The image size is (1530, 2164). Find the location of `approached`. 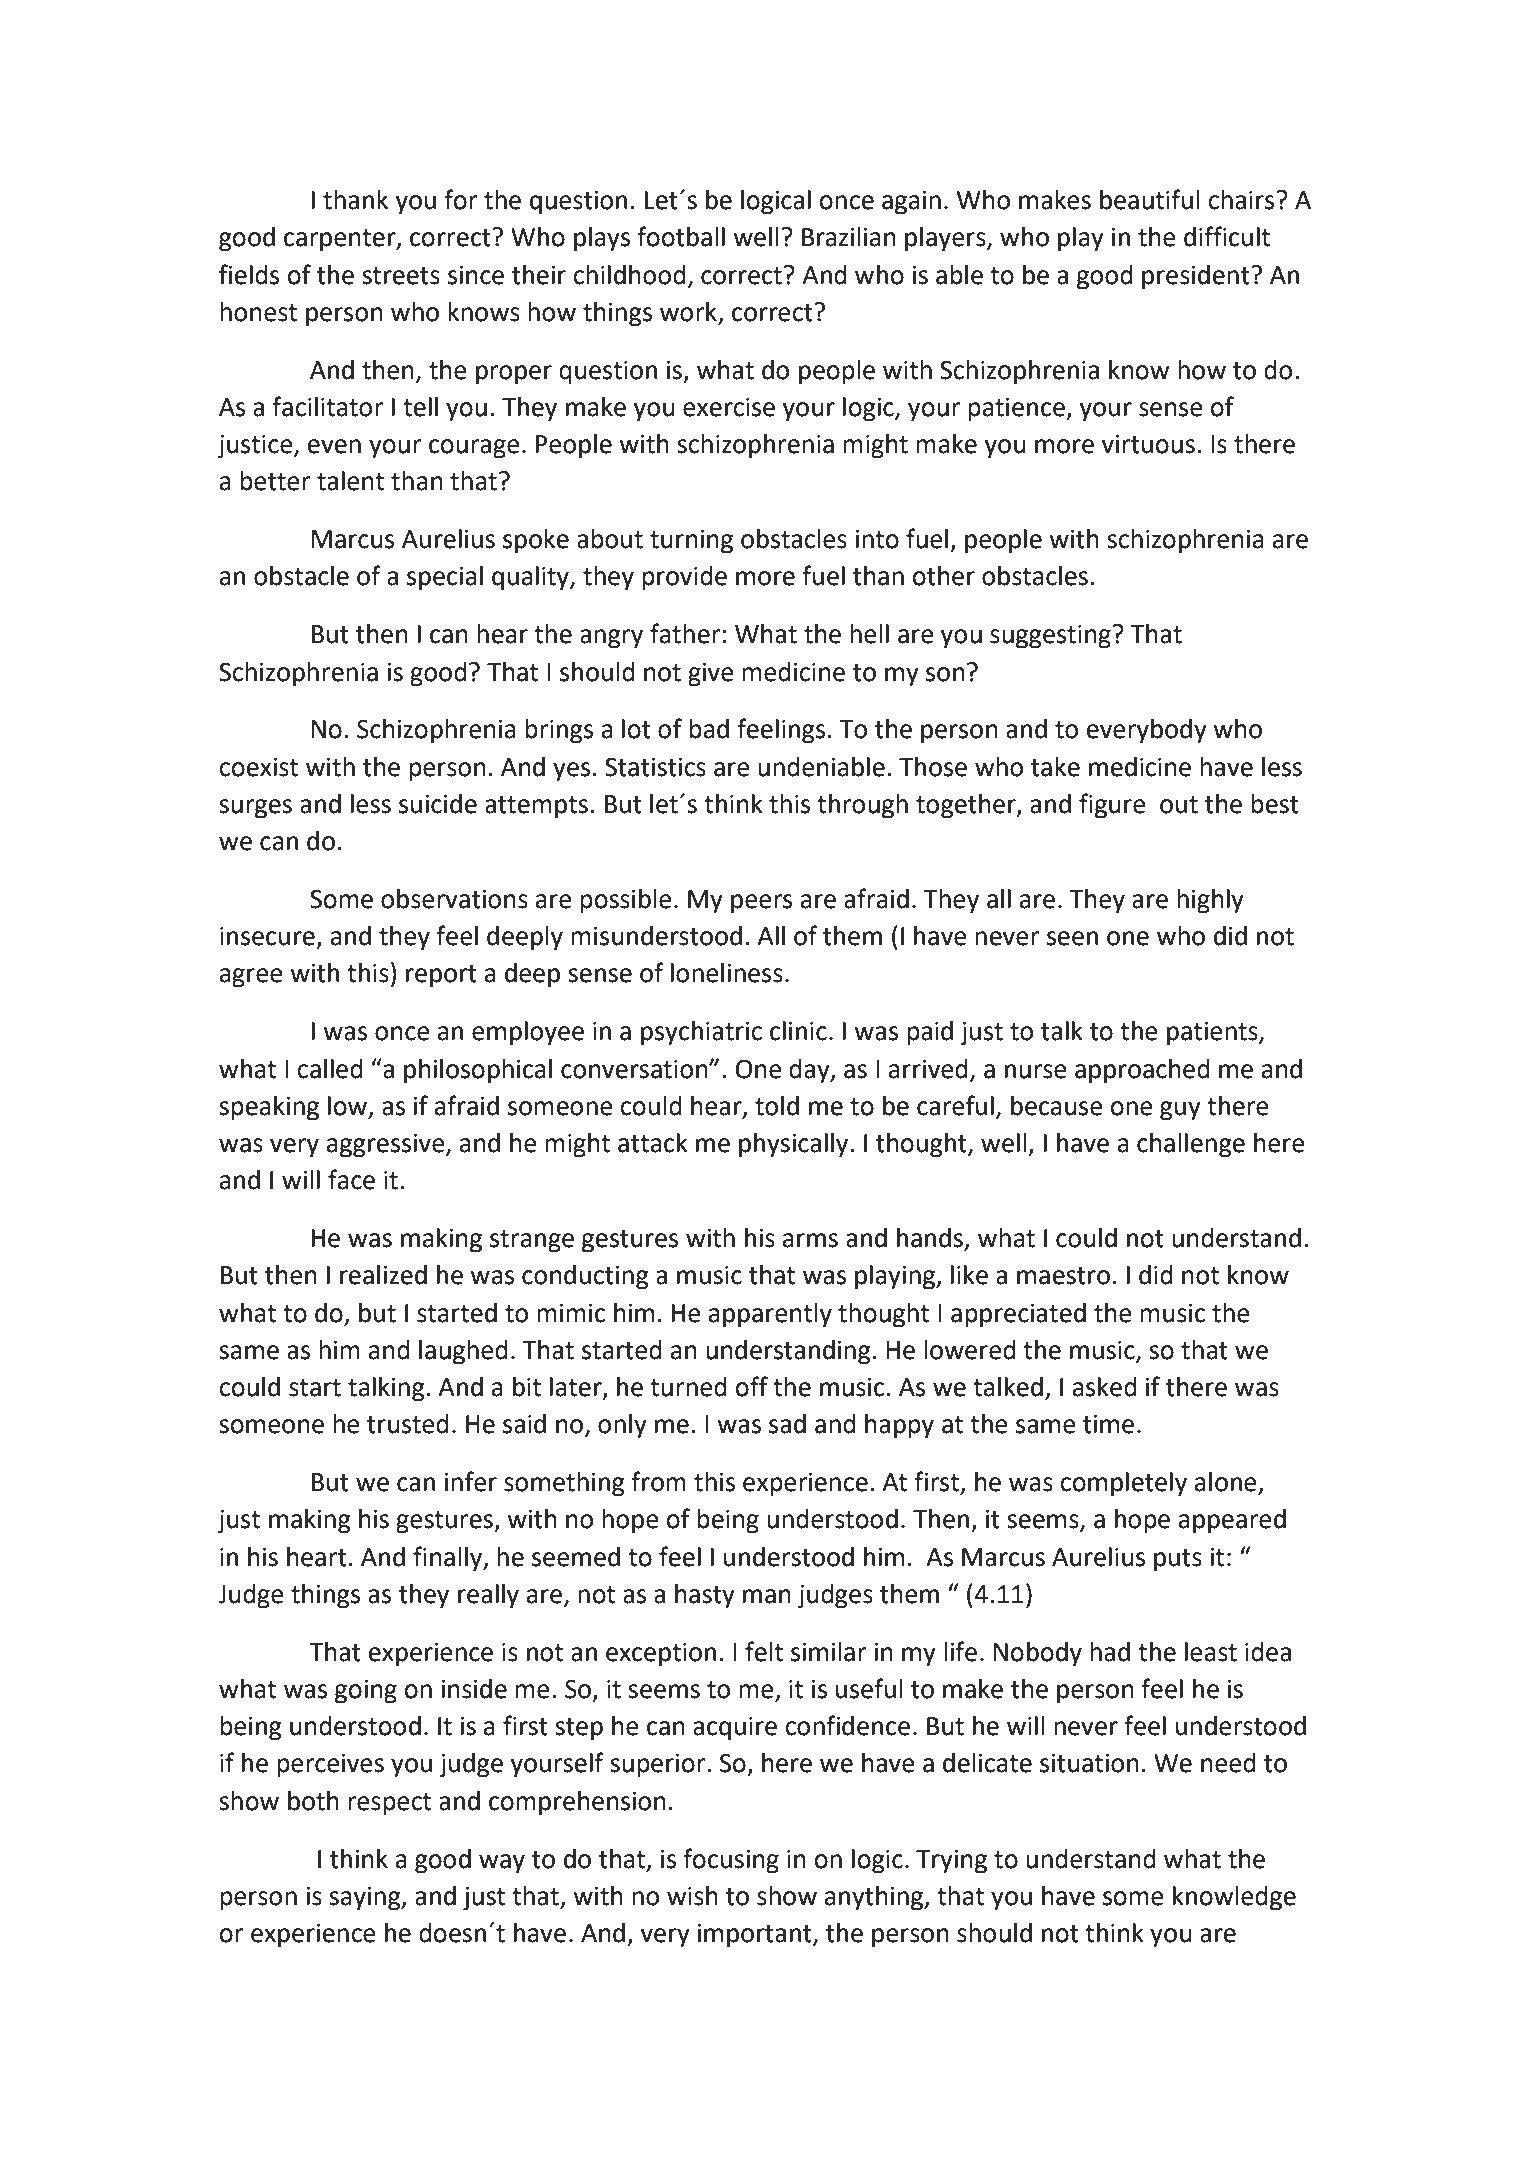

approached is located at coordinates (1142, 1071).
